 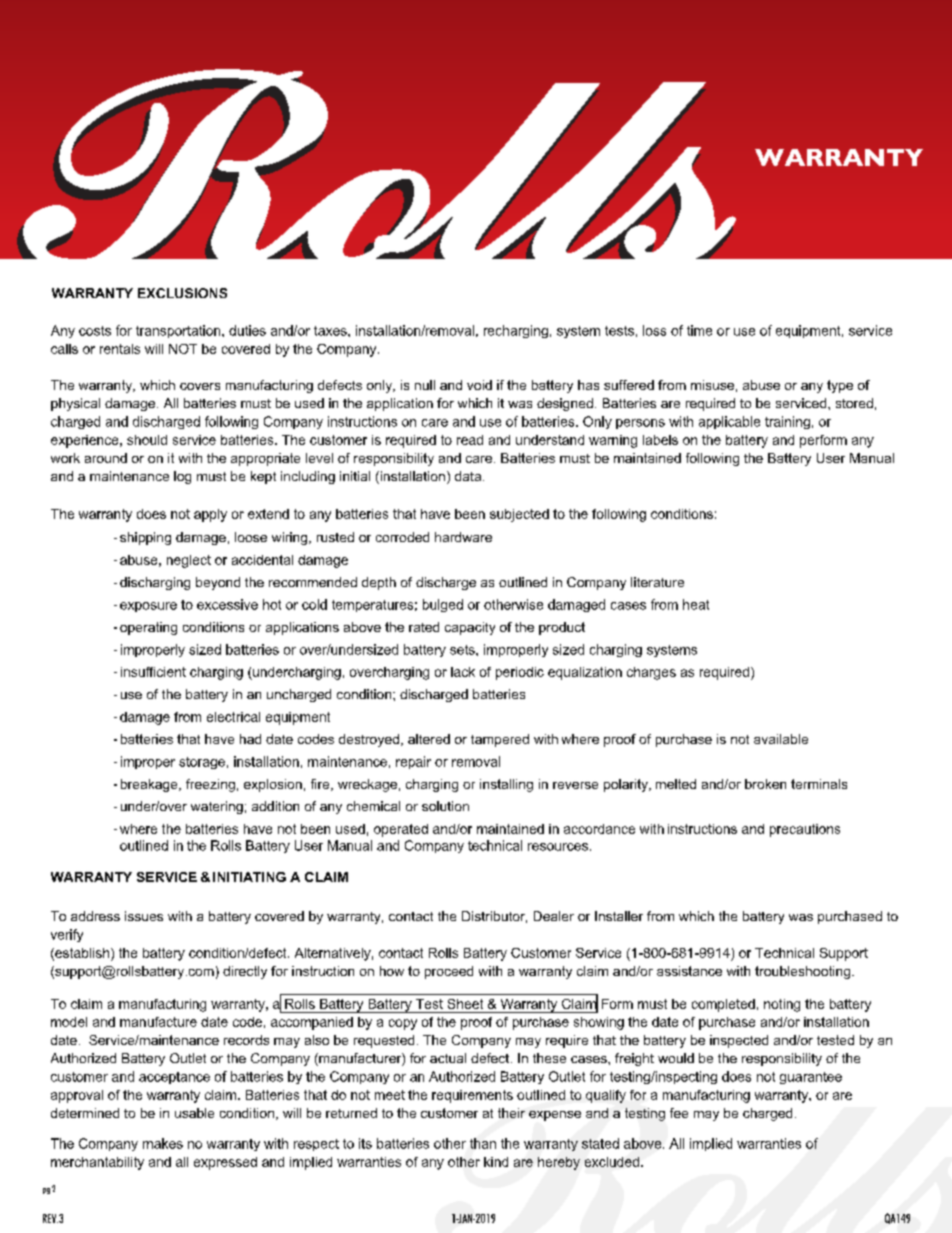 What do you see at coordinates (163, 1143) in the screenshot?
I see `makes` at bounding box center [163, 1143].
